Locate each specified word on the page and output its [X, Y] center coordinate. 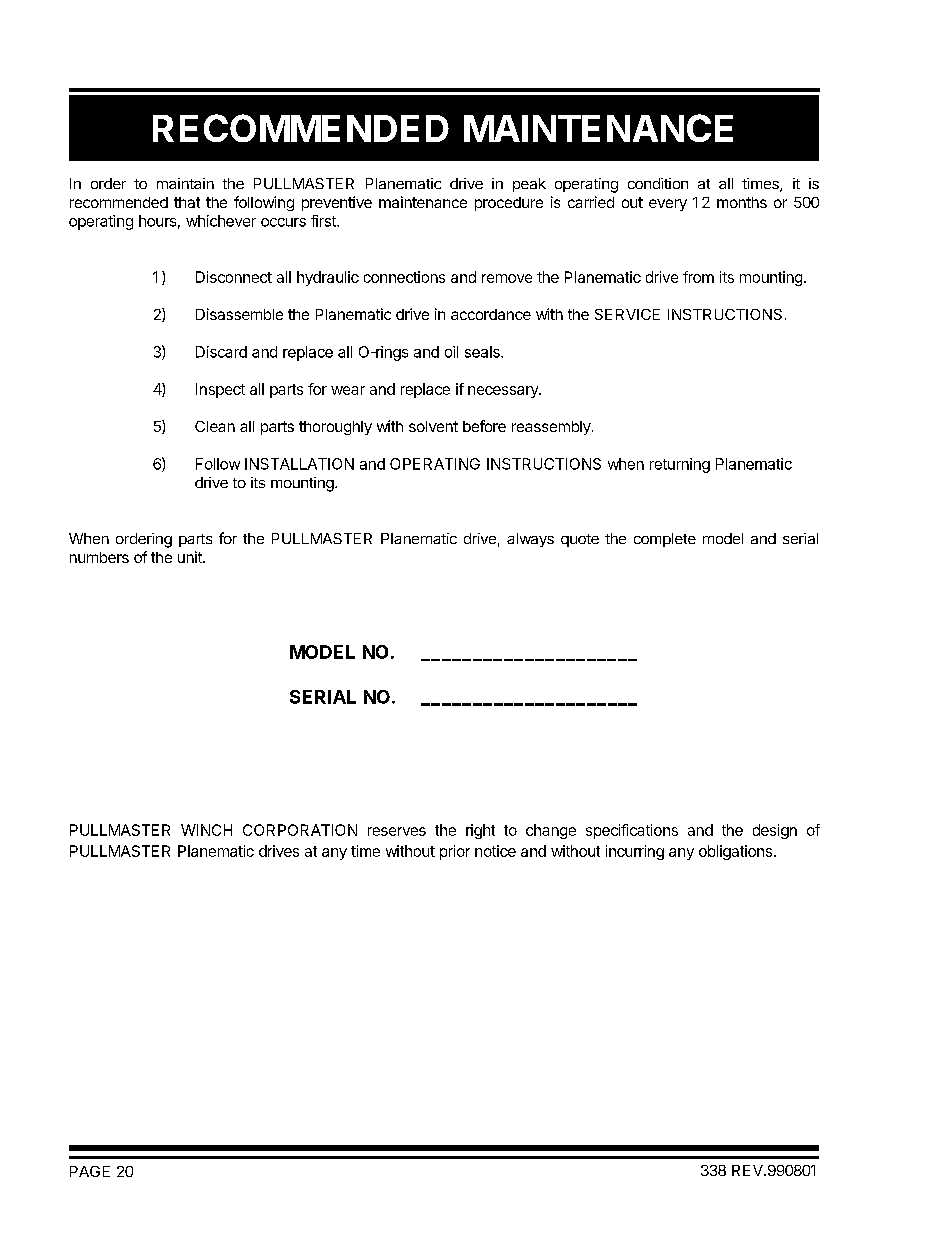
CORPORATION [300, 830]
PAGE [90, 1171]
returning [680, 465]
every [668, 205]
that [187, 202]
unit [191, 557]
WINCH [206, 830]
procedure [509, 204]
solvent [433, 426]
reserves [397, 831]
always [530, 540]
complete [665, 540]
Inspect [220, 390]
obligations [735, 852]
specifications [632, 831]
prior [455, 852]
